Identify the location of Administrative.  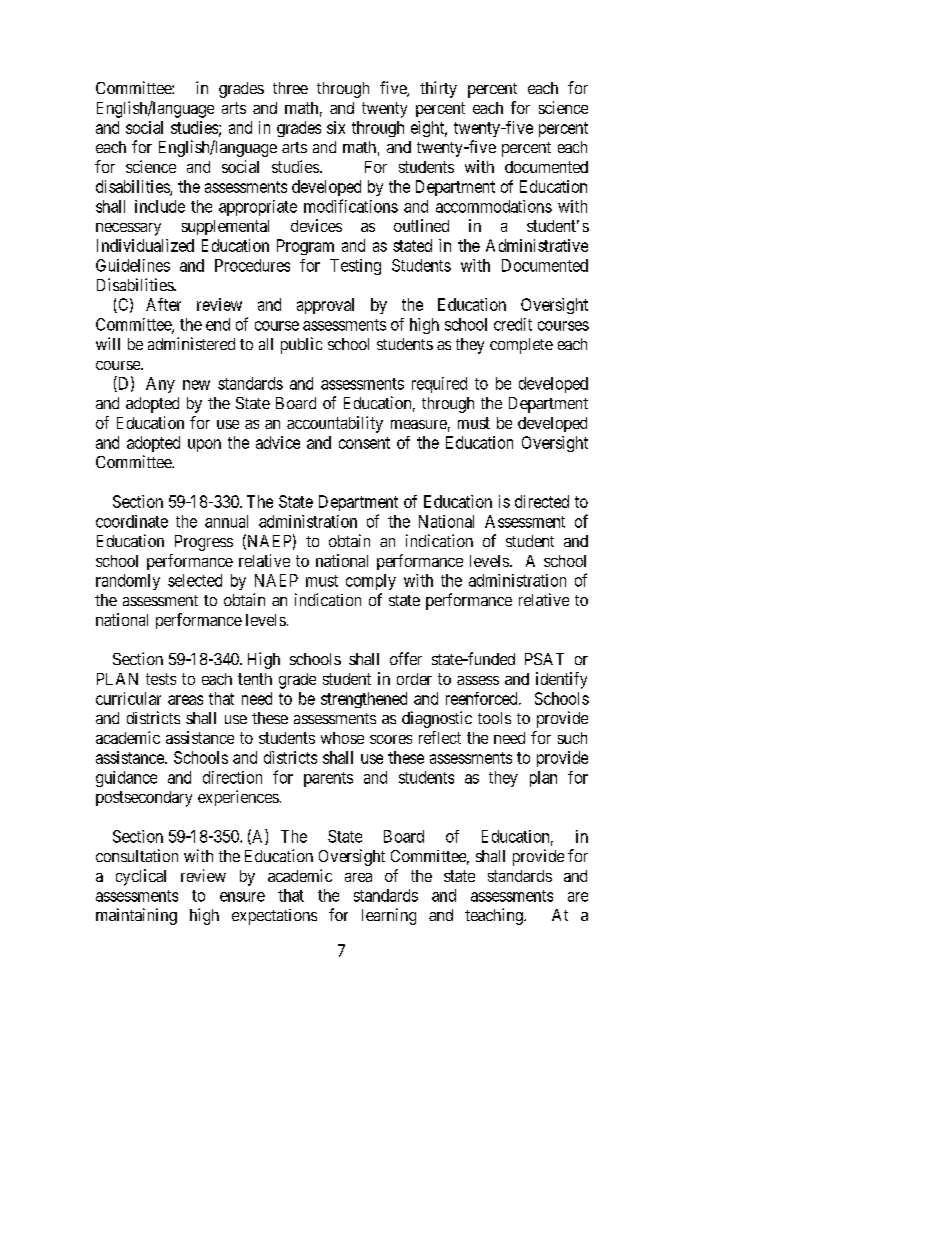
(537, 245).
